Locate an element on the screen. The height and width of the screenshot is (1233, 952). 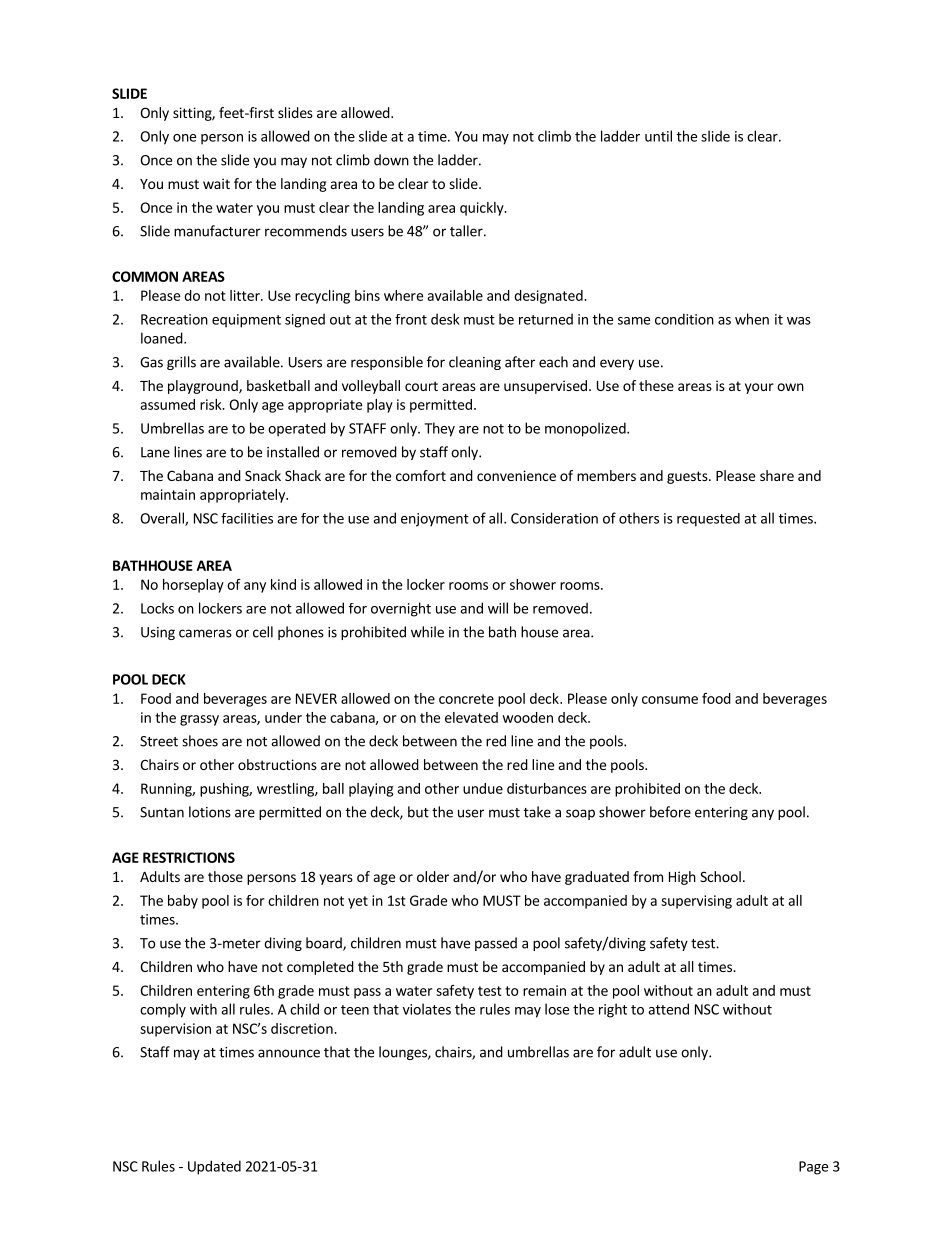
cameras is located at coordinates (205, 633).
